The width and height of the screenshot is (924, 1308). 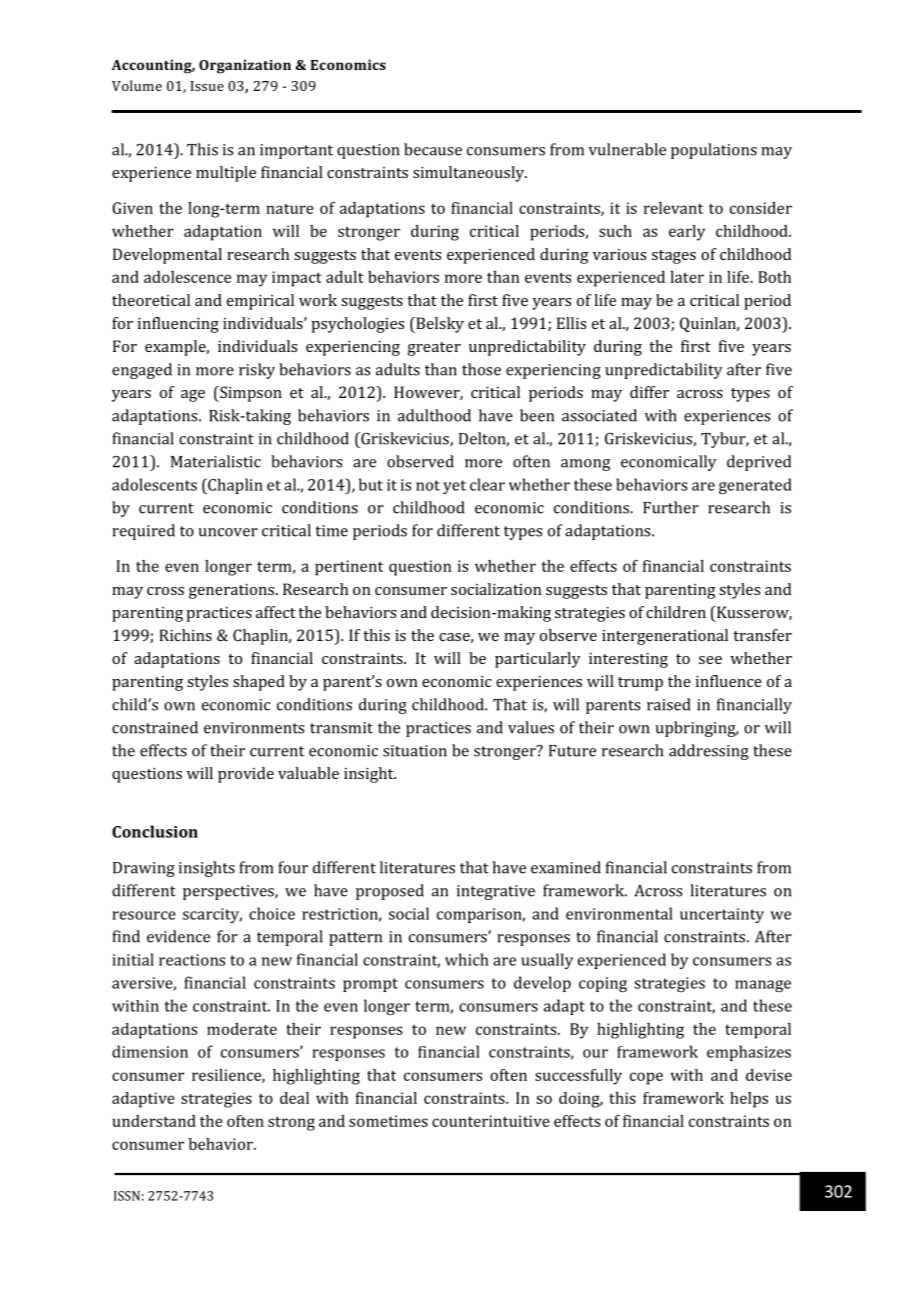 What do you see at coordinates (231, 591) in the screenshot?
I see `generations` at bounding box center [231, 591].
